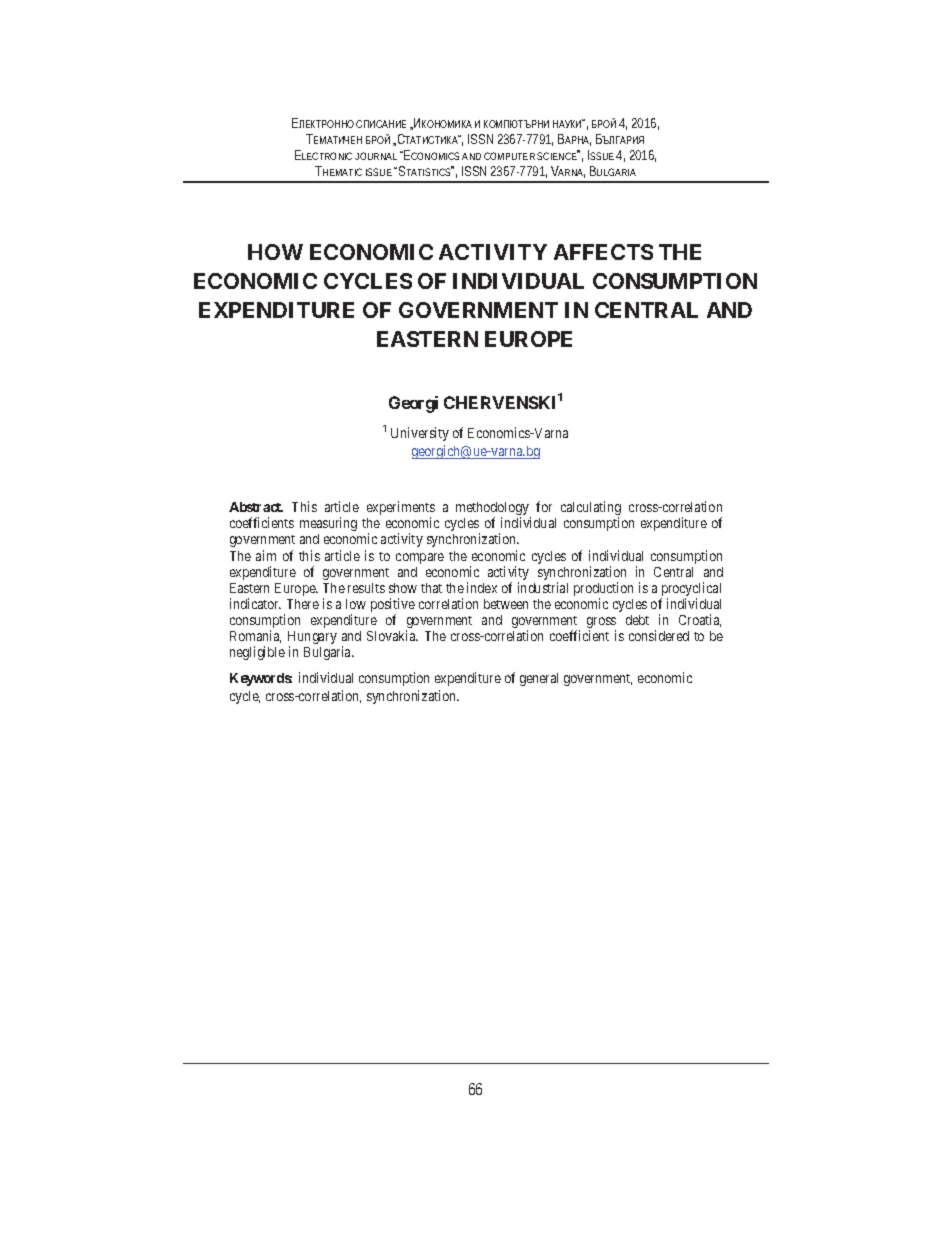 This image has height=1233, width=952. I want to click on general, so click(539, 679).
